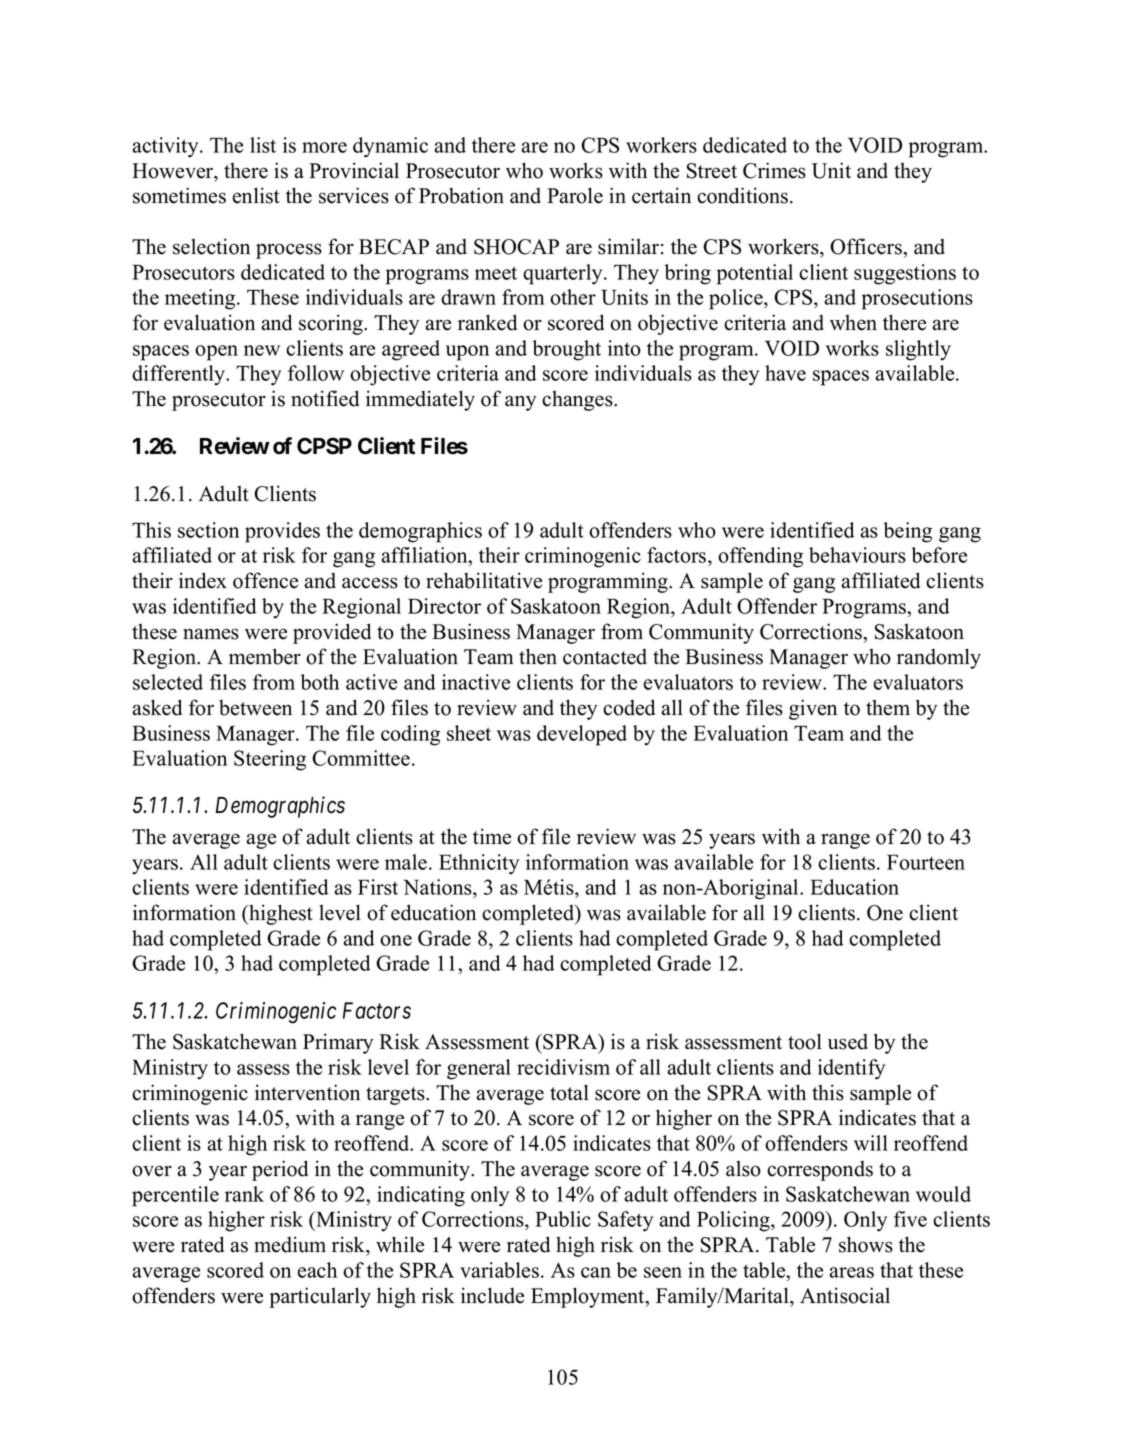 This page has width=1125, height=1456. Describe the element at coordinates (575, 195) in the page. I see `Parole` at that location.
